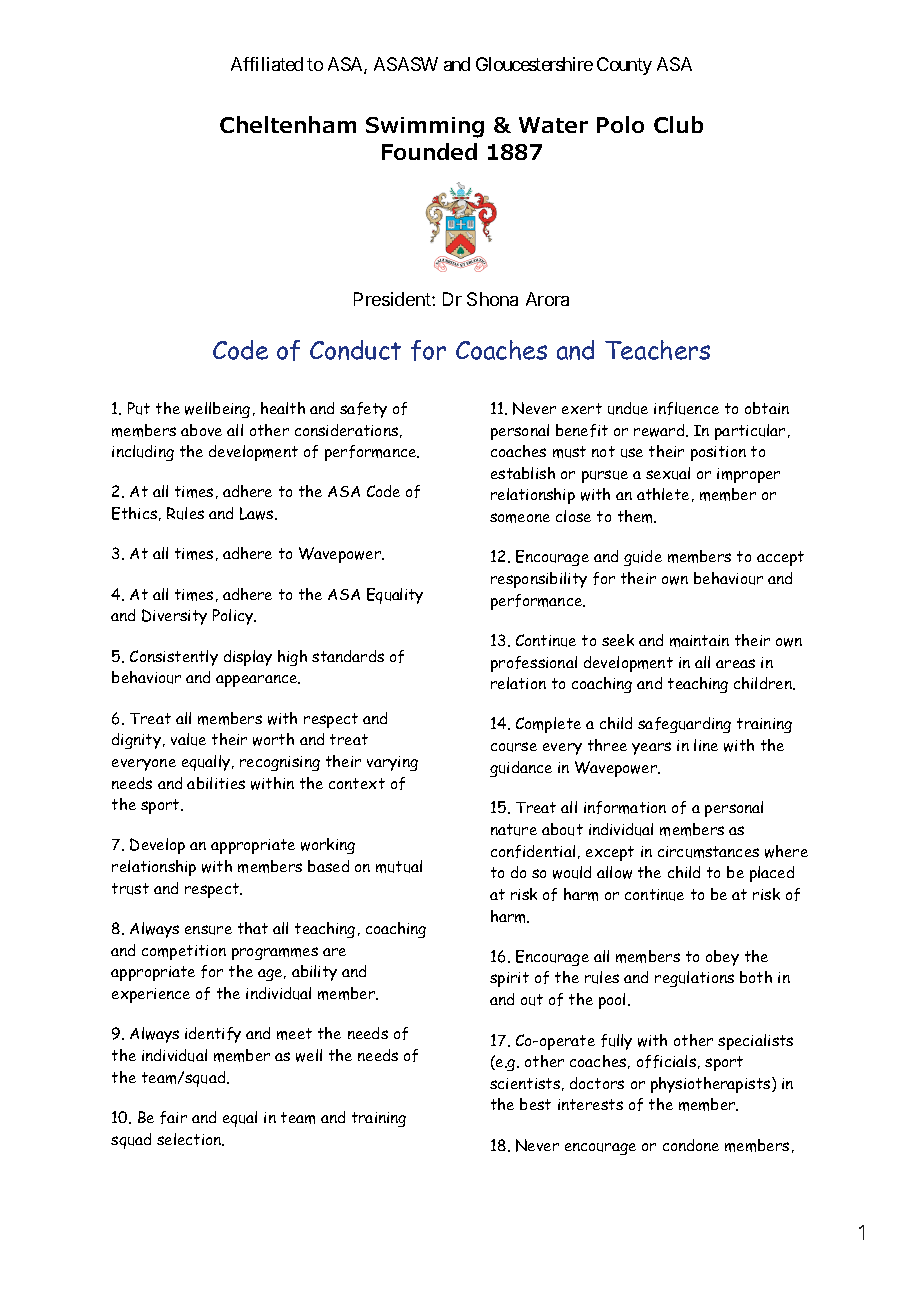  What do you see at coordinates (691, 1145) in the screenshot?
I see `condone` at bounding box center [691, 1145].
